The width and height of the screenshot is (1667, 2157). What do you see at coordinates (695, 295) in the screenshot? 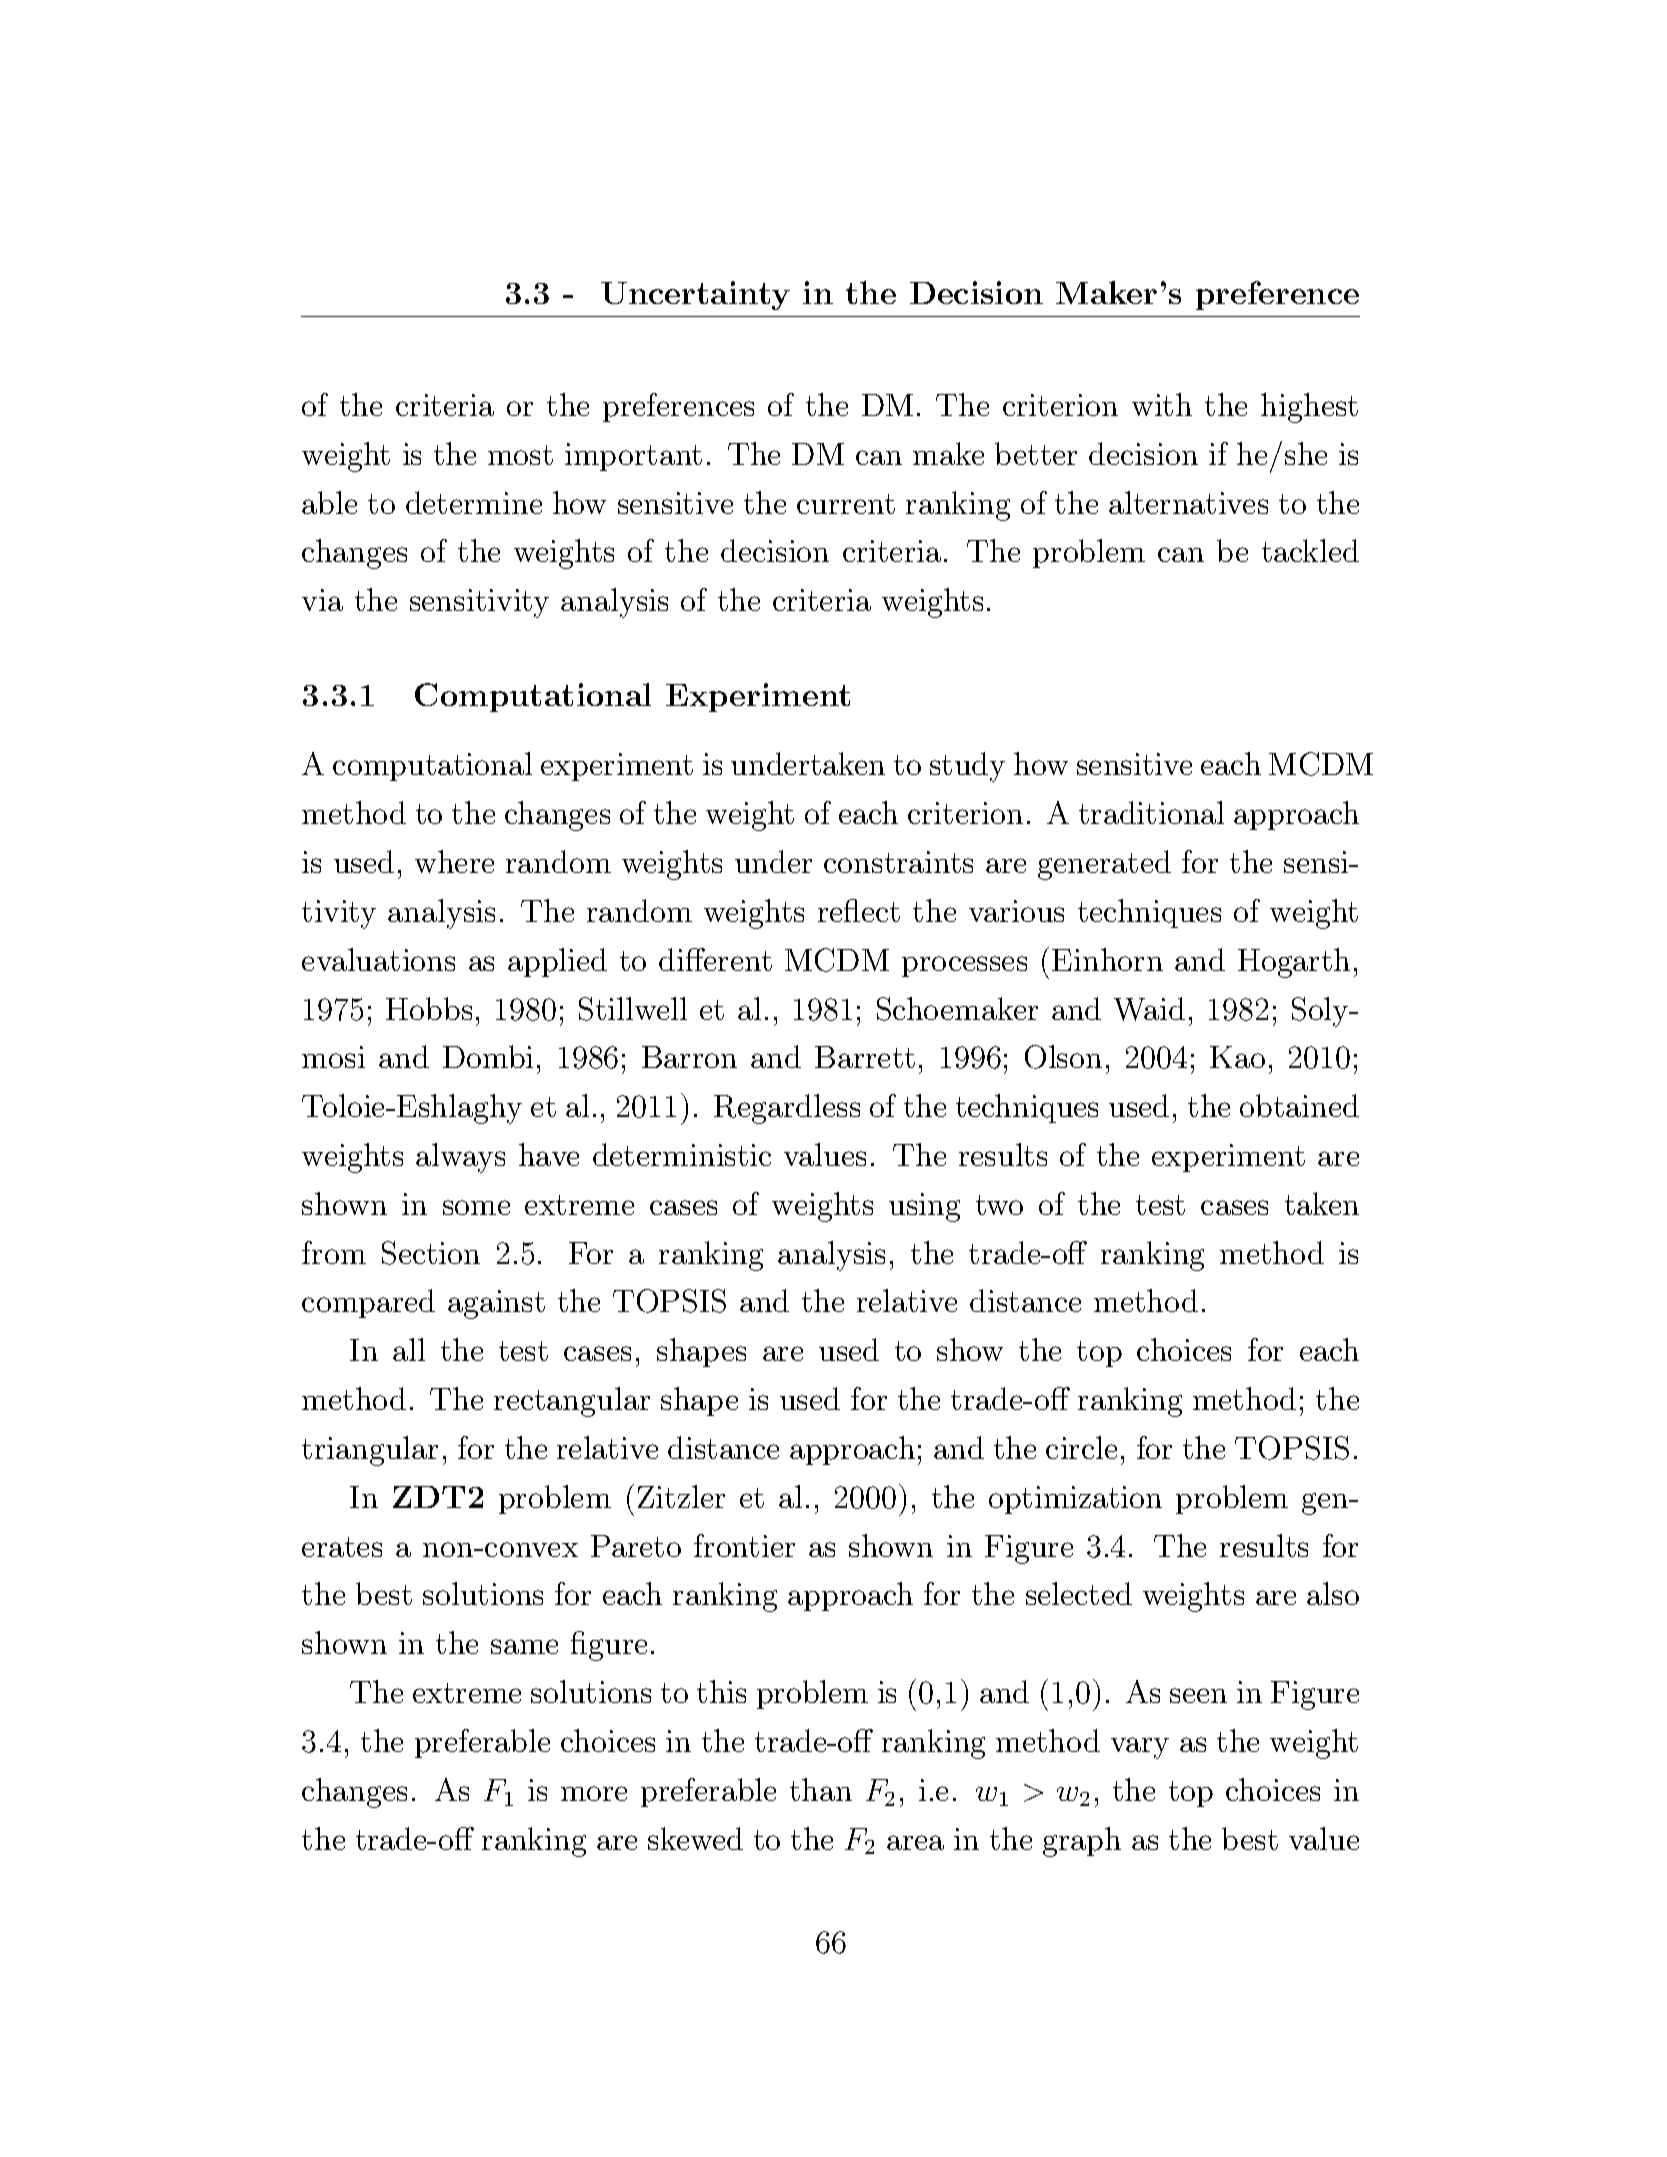
I see `Uncertainty` at bounding box center [695, 295].
